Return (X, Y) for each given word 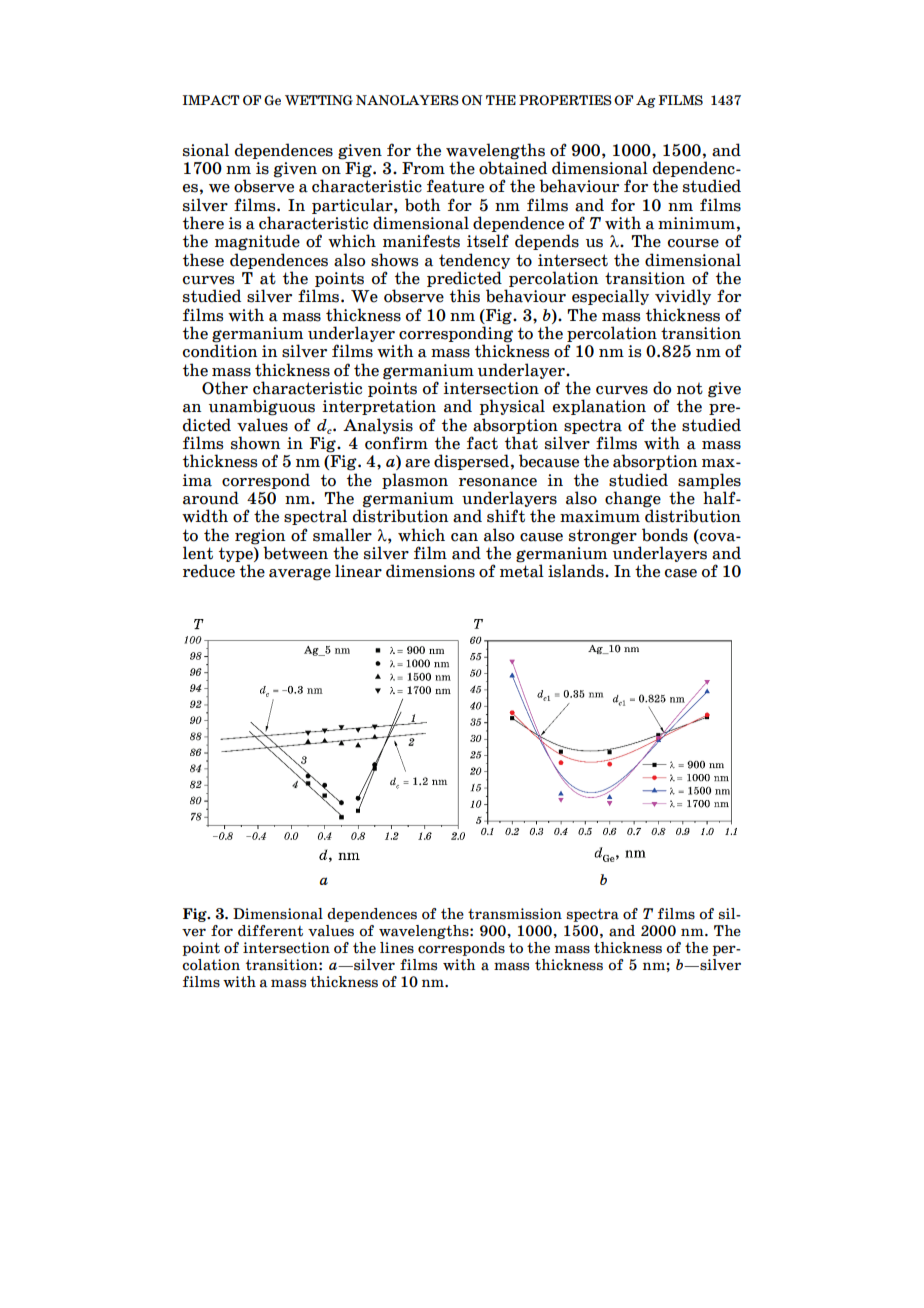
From (423, 168)
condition (220, 351)
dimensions (430, 571)
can (464, 537)
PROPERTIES (565, 100)
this (465, 296)
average (300, 574)
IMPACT (211, 100)
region (260, 537)
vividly (683, 297)
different (270, 931)
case (681, 573)
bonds (665, 535)
